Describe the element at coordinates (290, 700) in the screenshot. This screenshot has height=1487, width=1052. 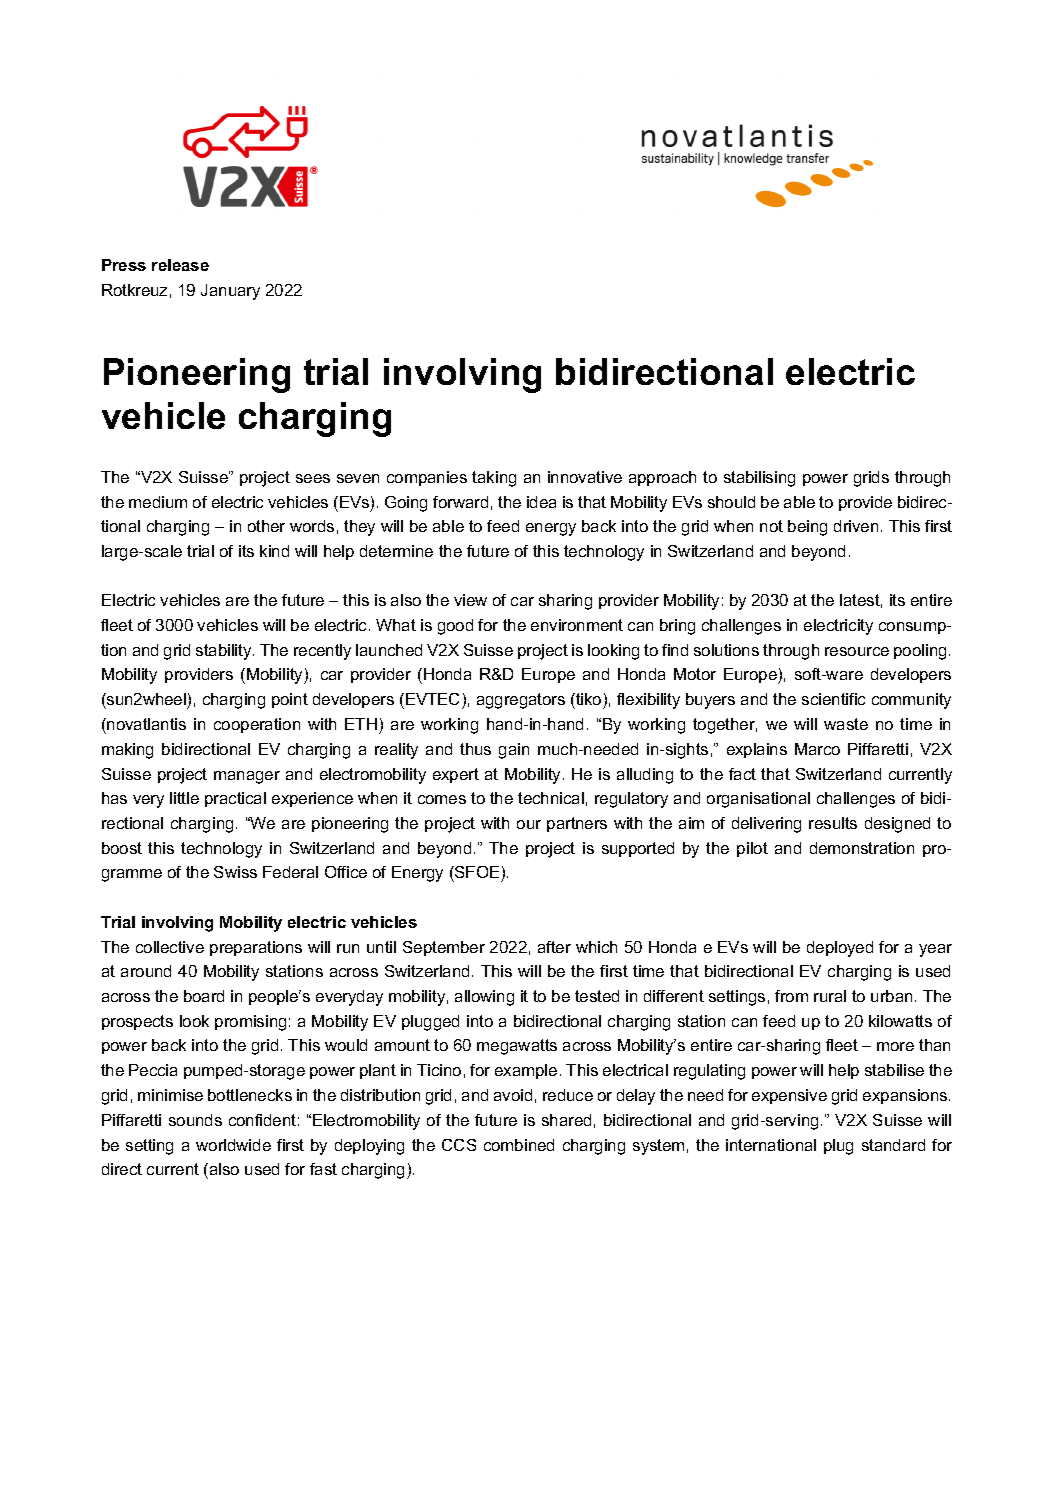
I see `point` at that location.
